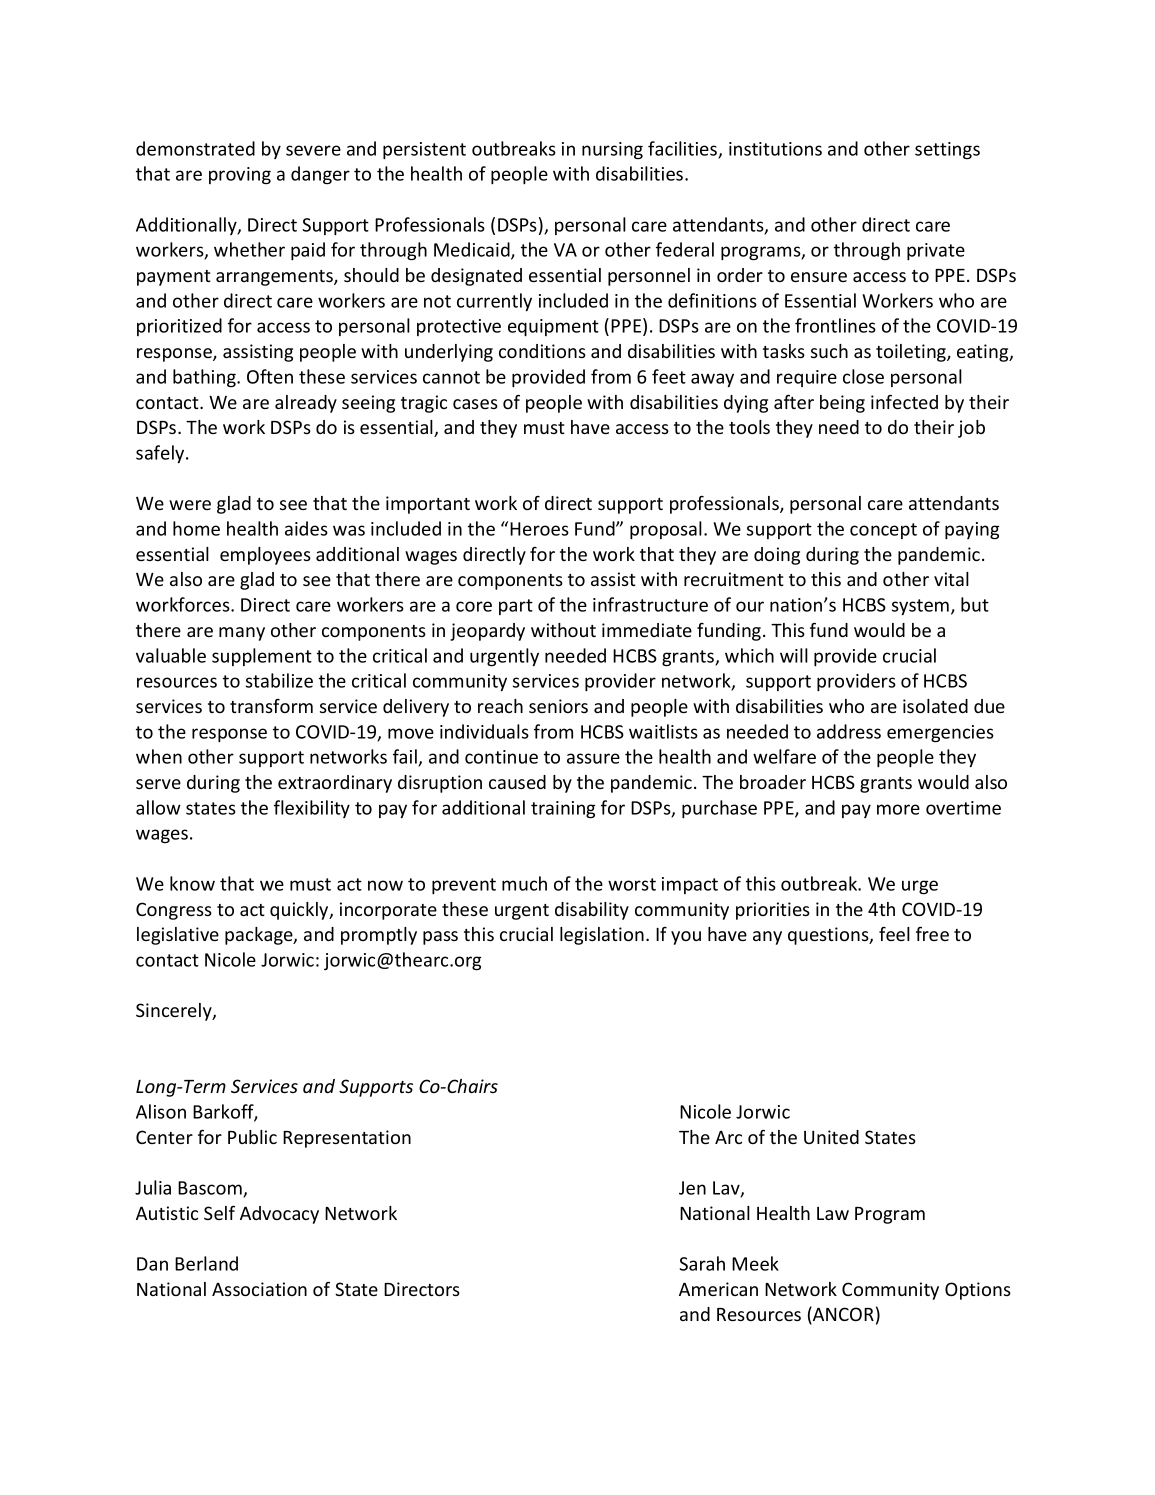  I want to click on feel, so click(894, 934).
